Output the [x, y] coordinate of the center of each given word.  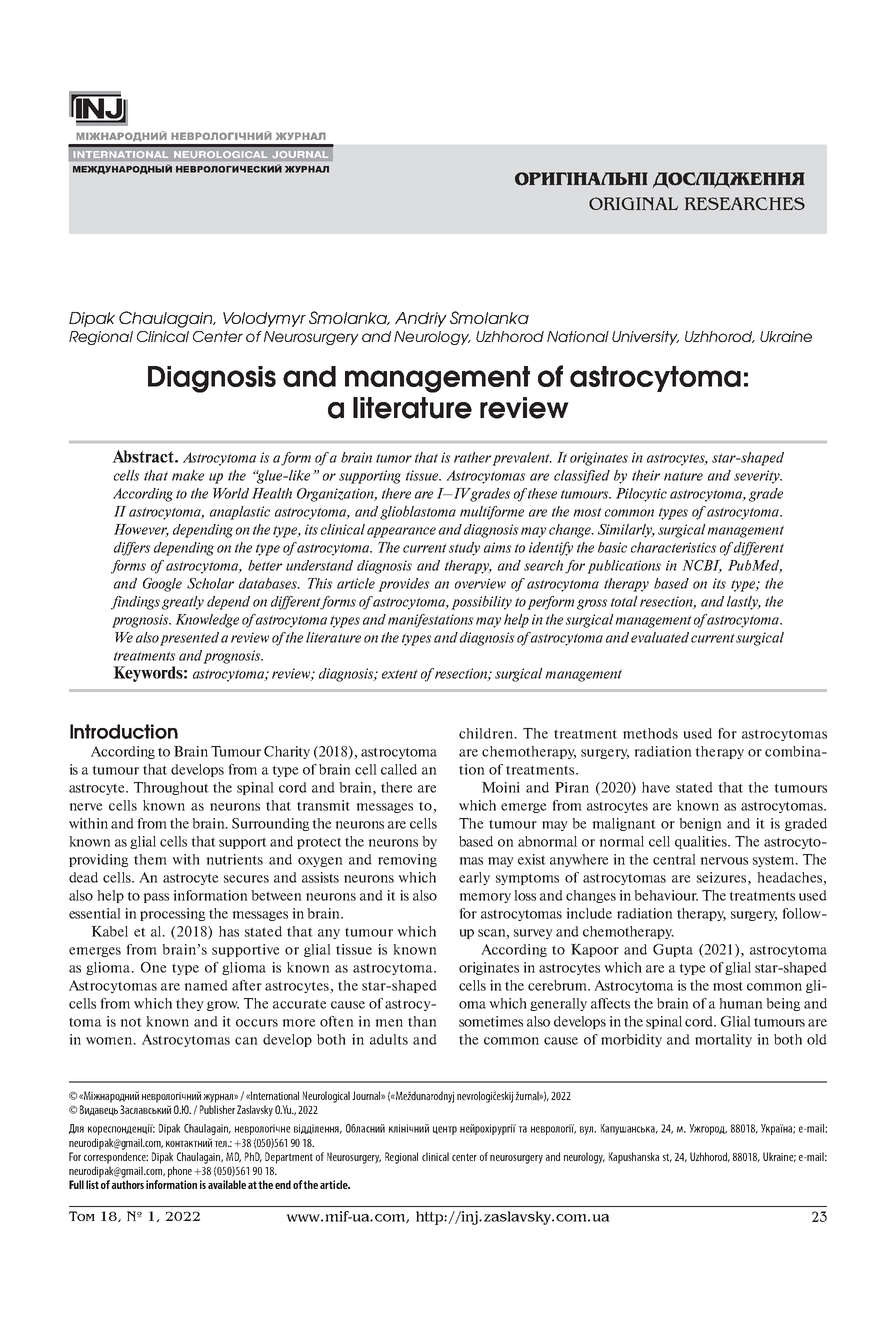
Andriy [421, 319]
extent [399, 674]
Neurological [326, 1097]
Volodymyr [264, 319]
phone [180, 1172]
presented [189, 639]
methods [650, 733]
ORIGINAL [633, 203]
